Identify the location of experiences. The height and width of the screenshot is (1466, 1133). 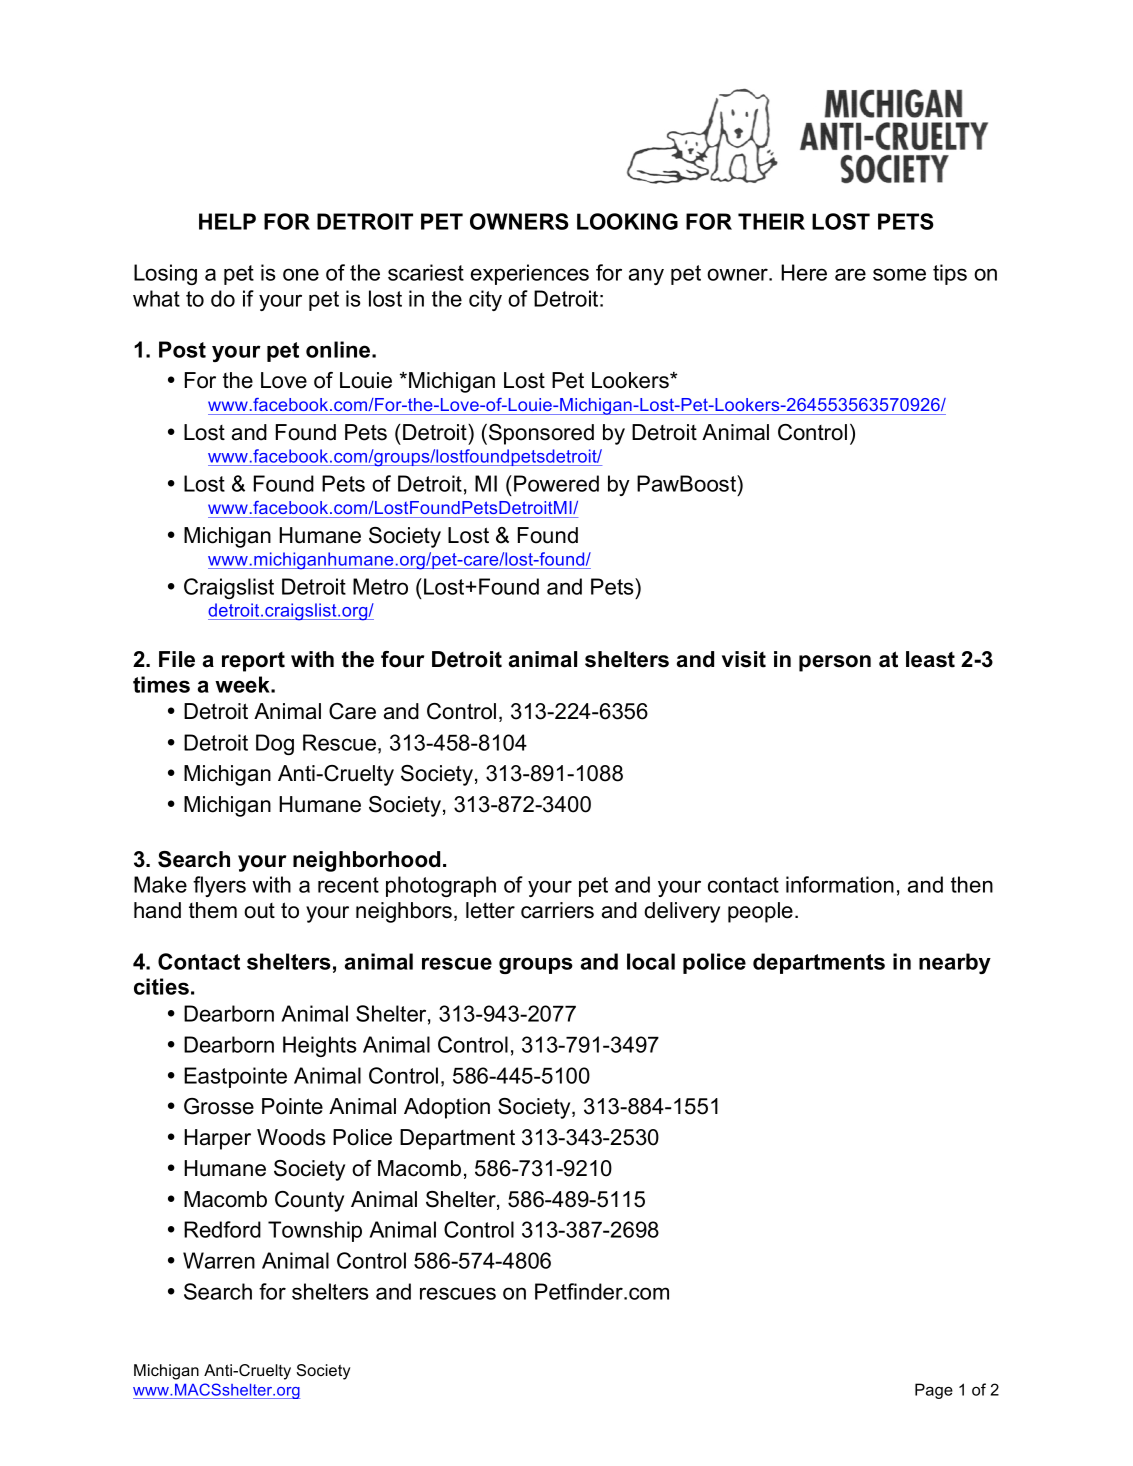
(530, 274).
